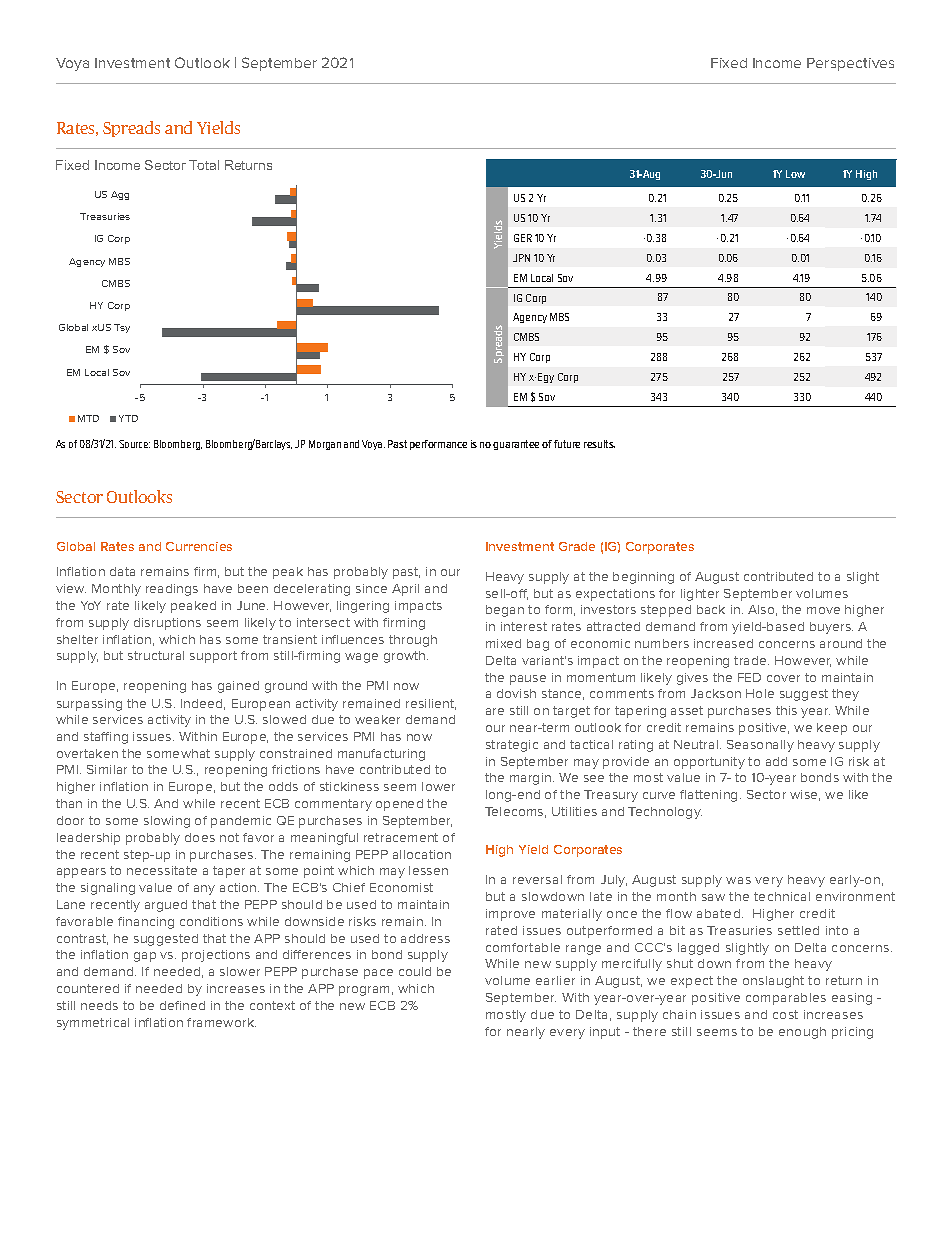 This screenshot has width=952, height=1233. Describe the element at coordinates (599, 444) in the screenshot. I see `results` at that location.
